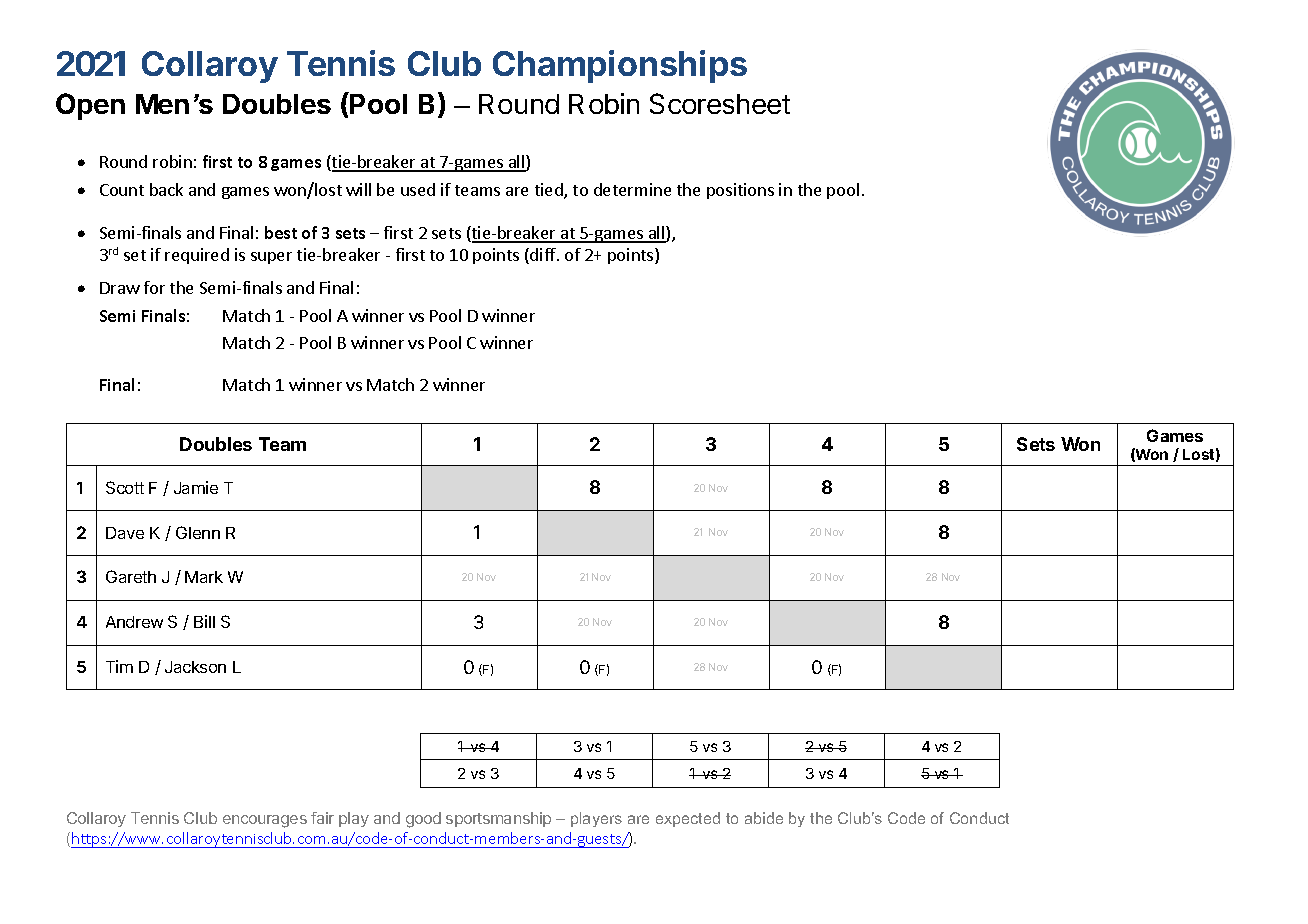 The height and width of the screenshot is (924, 1308). What do you see at coordinates (720, 103) in the screenshot?
I see `Scoresheet` at bounding box center [720, 103].
